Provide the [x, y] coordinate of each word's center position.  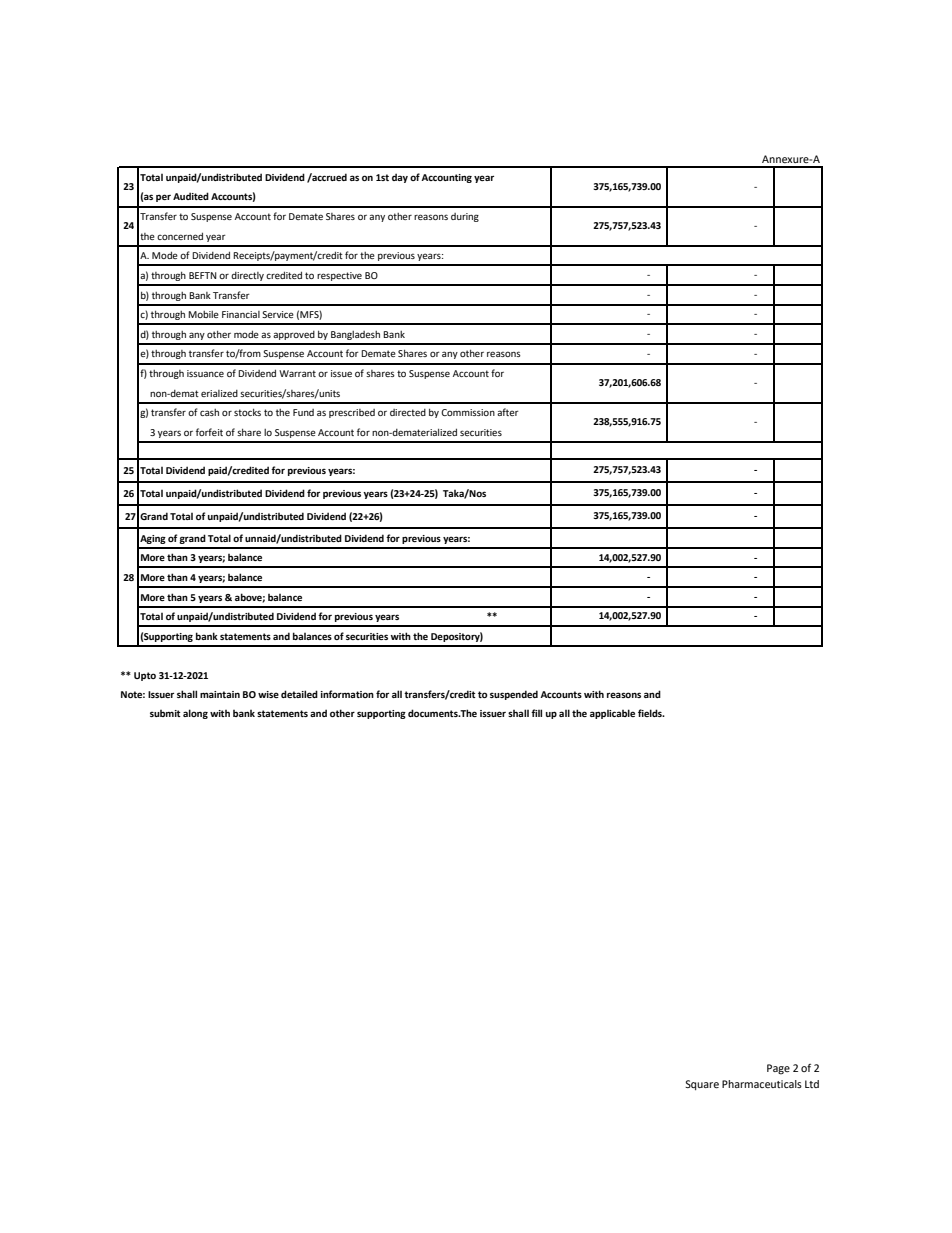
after [508, 412]
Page [778, 1069]
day [400, 178]
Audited [191, 196]
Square [702, 1085]
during [465, 217]
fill [536, 713]
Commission [468, 412]
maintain [220, 694]
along [195, 714]
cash [209, 412]
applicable [612, 714]
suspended [514, 695]
